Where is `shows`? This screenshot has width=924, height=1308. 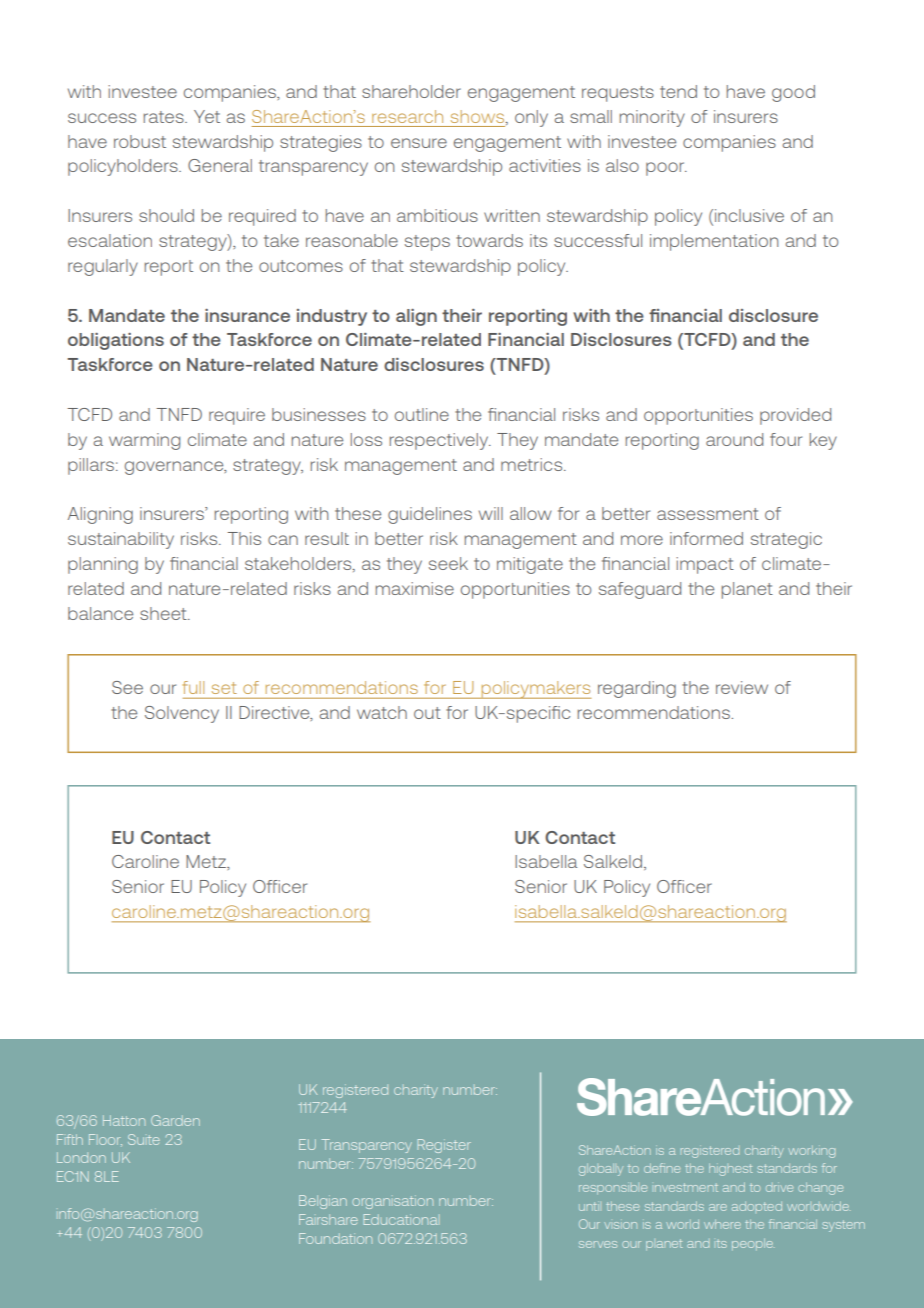
shows is located at coordinates (479, 117).
